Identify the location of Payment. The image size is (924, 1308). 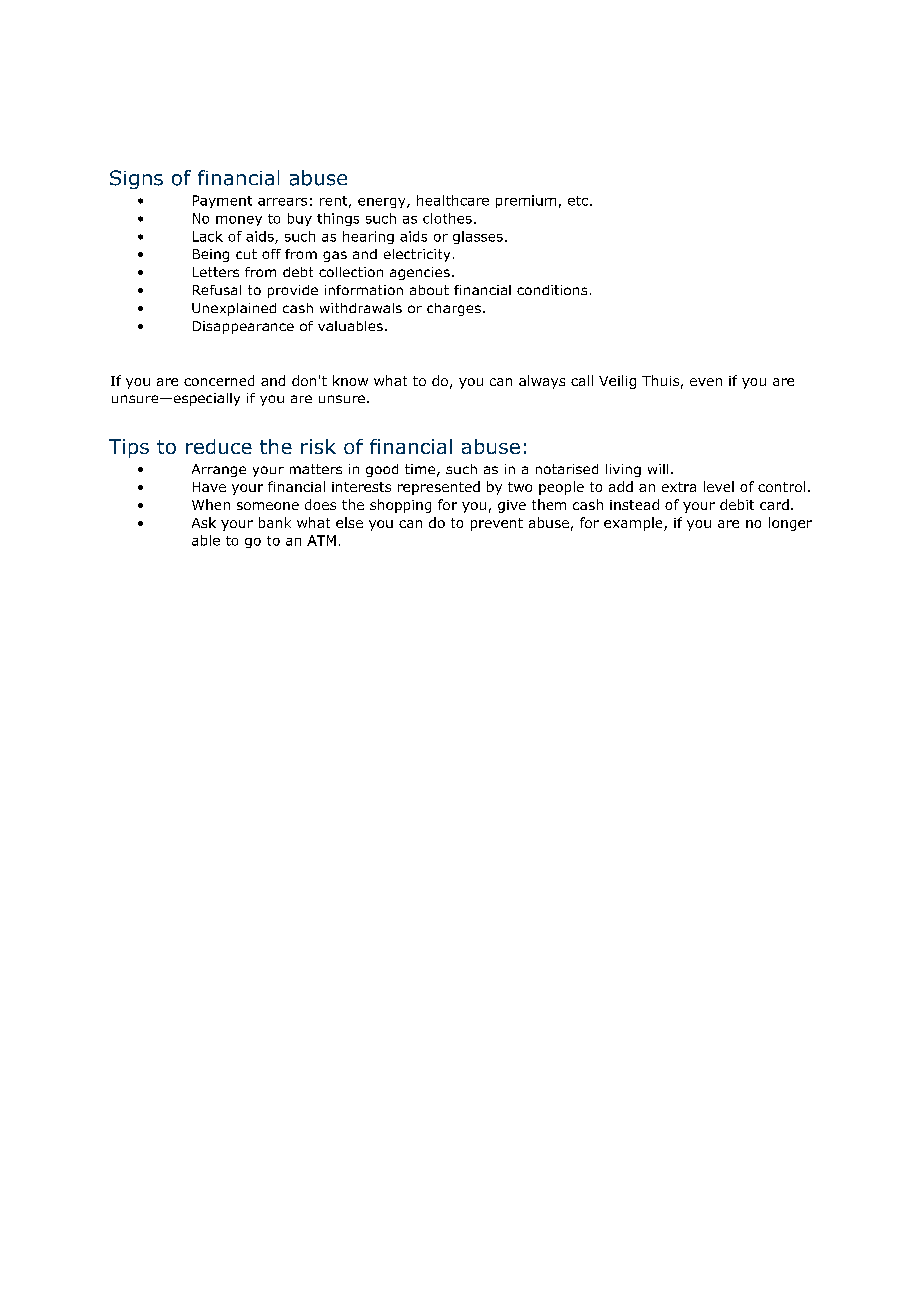
(222, 201).
